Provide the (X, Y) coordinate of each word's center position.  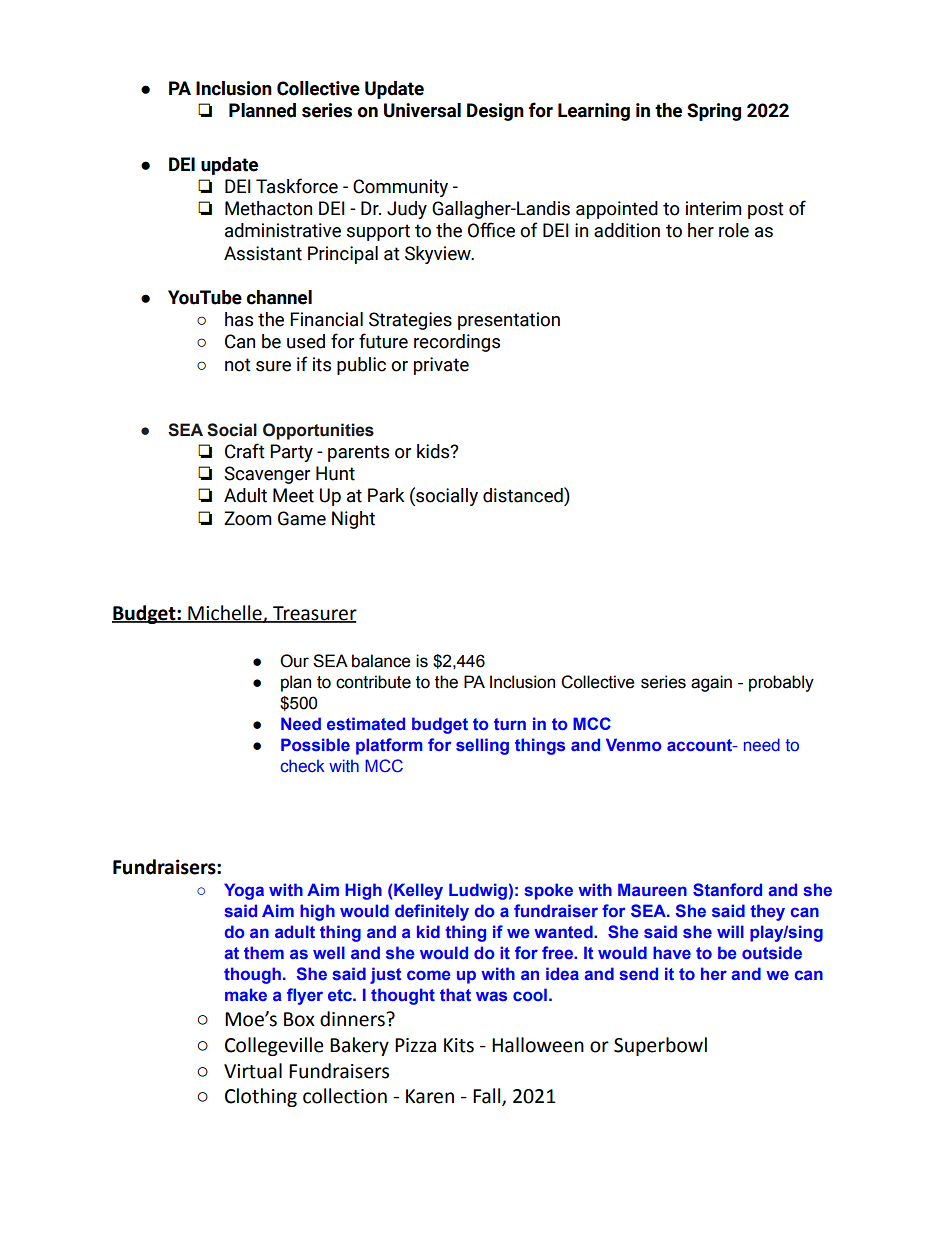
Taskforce (297, 186)
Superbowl (660, 1046)
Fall (488, 1097)
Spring (714, 112)
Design (495, 112)
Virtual (253, 1071)
